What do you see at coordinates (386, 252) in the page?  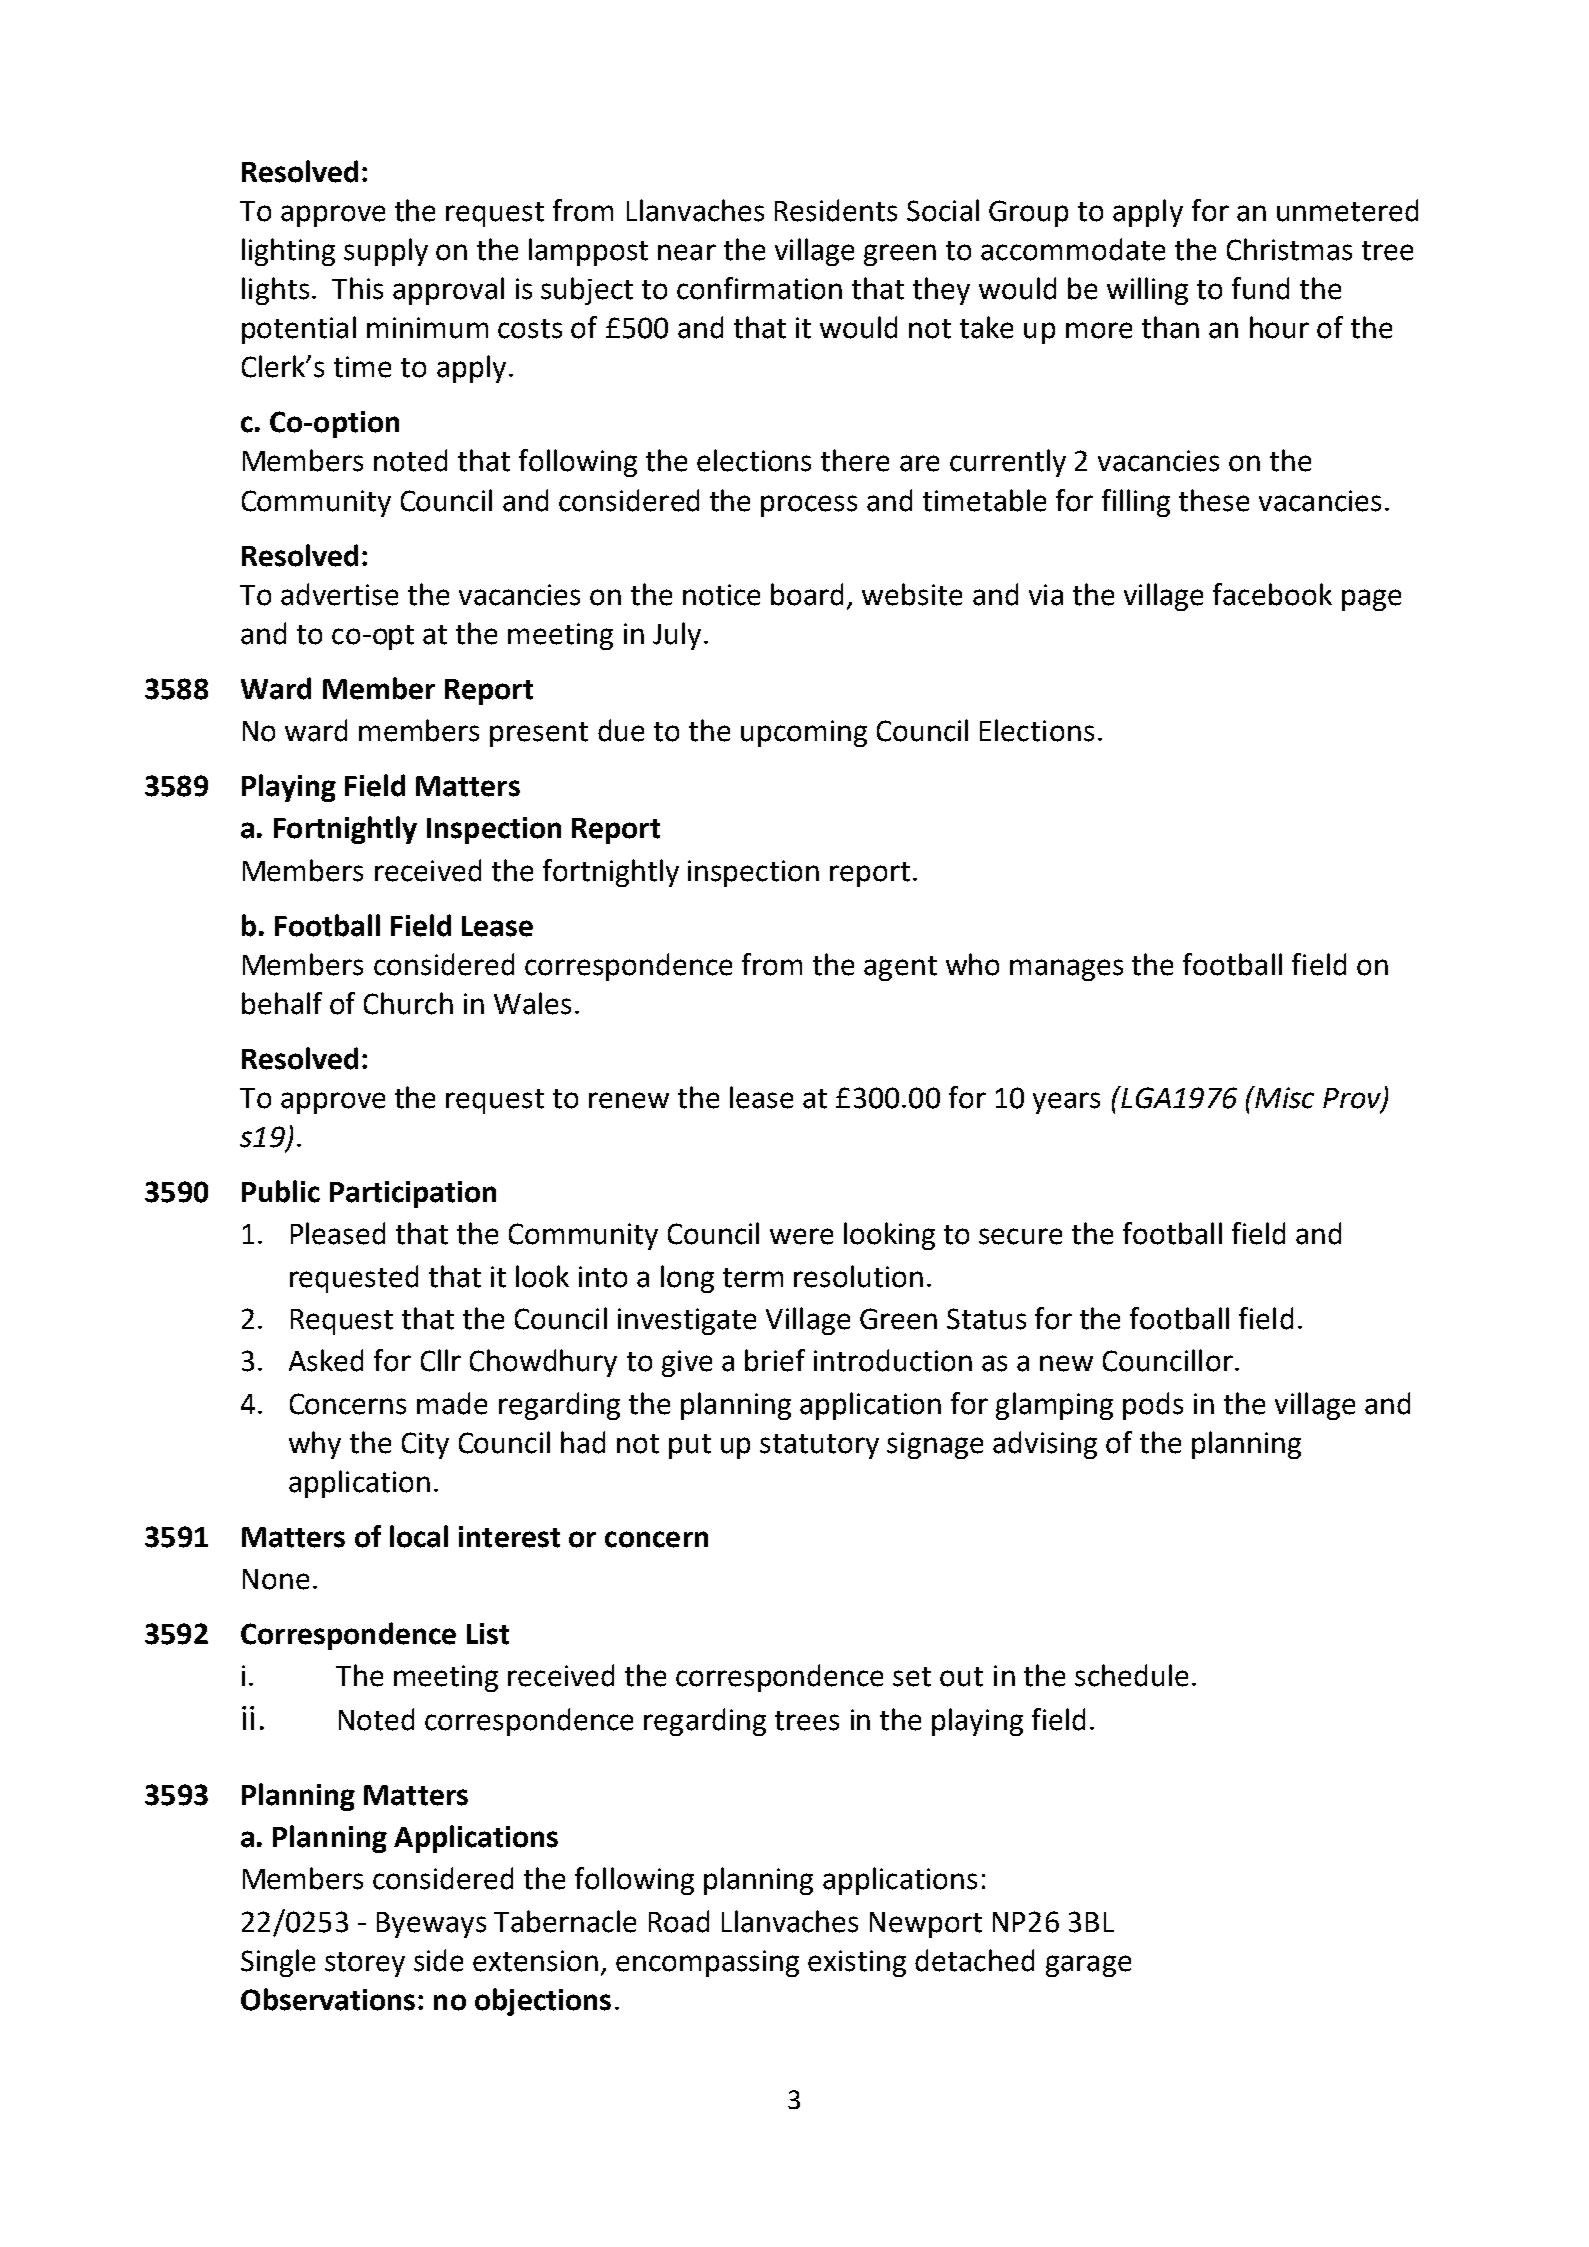 I see `supply` at bounding box center [386, 252].
